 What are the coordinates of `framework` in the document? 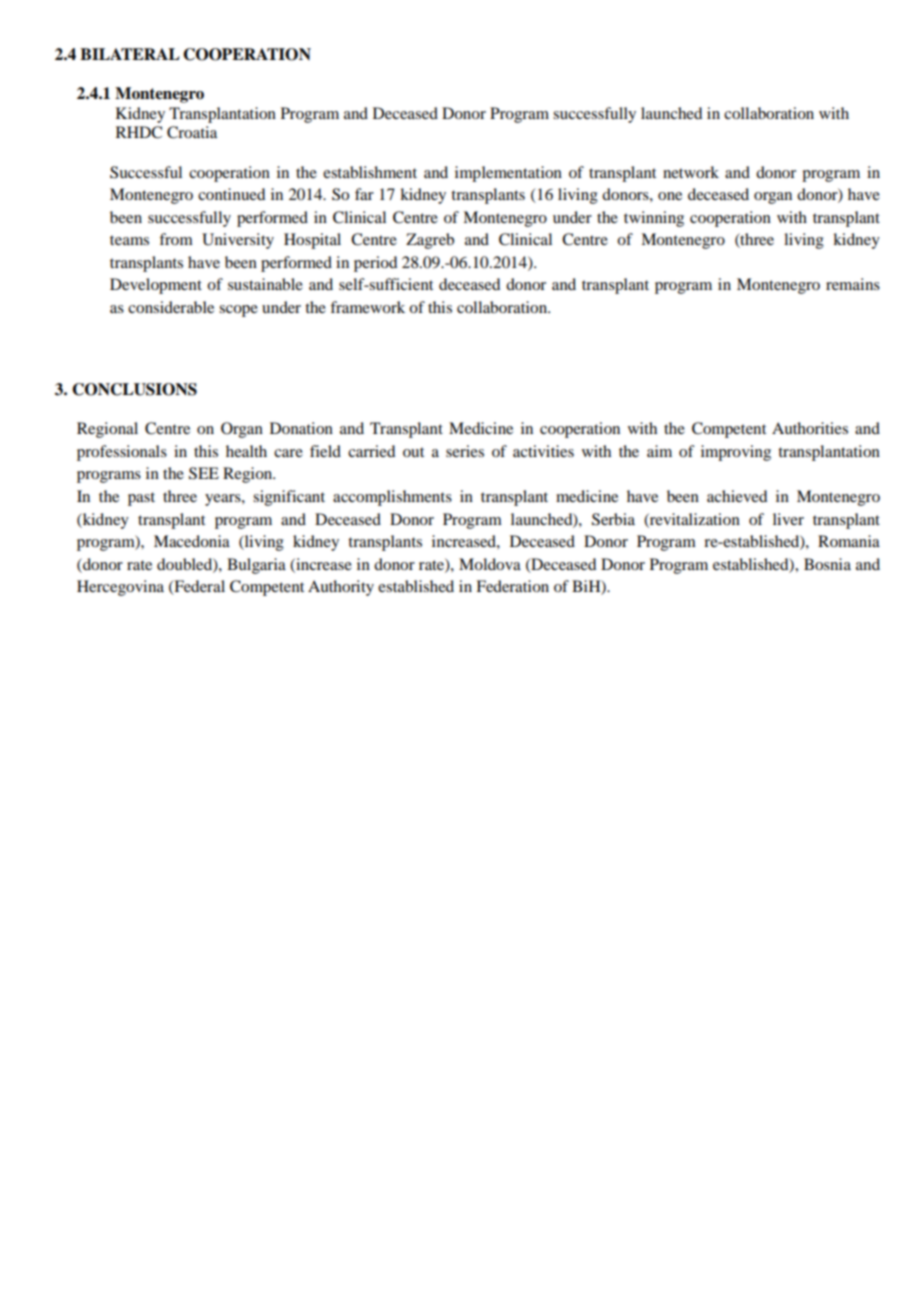 It's located at (367, 307).
